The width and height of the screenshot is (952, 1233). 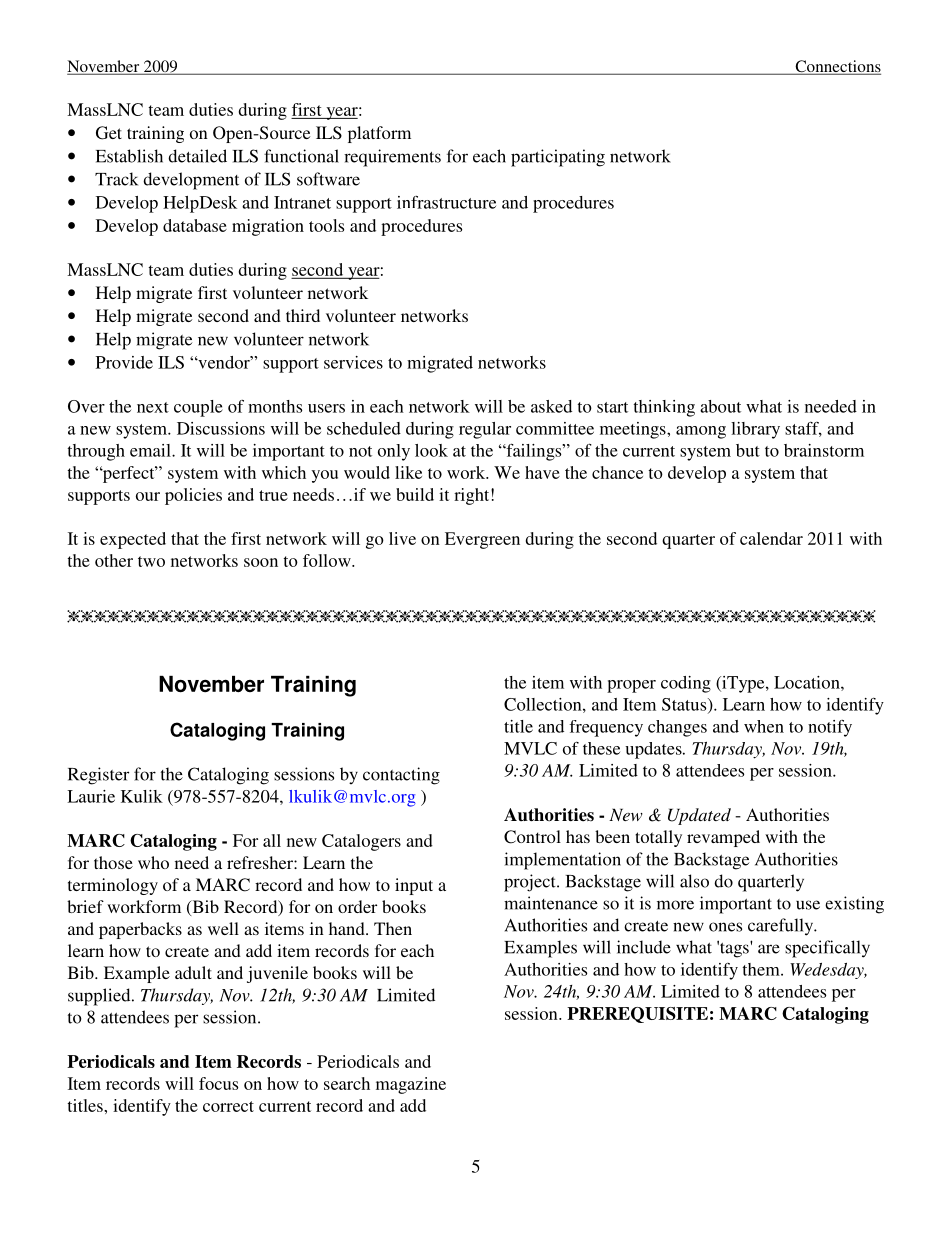 I want to click on frequency, so click(x=606, y=728).
